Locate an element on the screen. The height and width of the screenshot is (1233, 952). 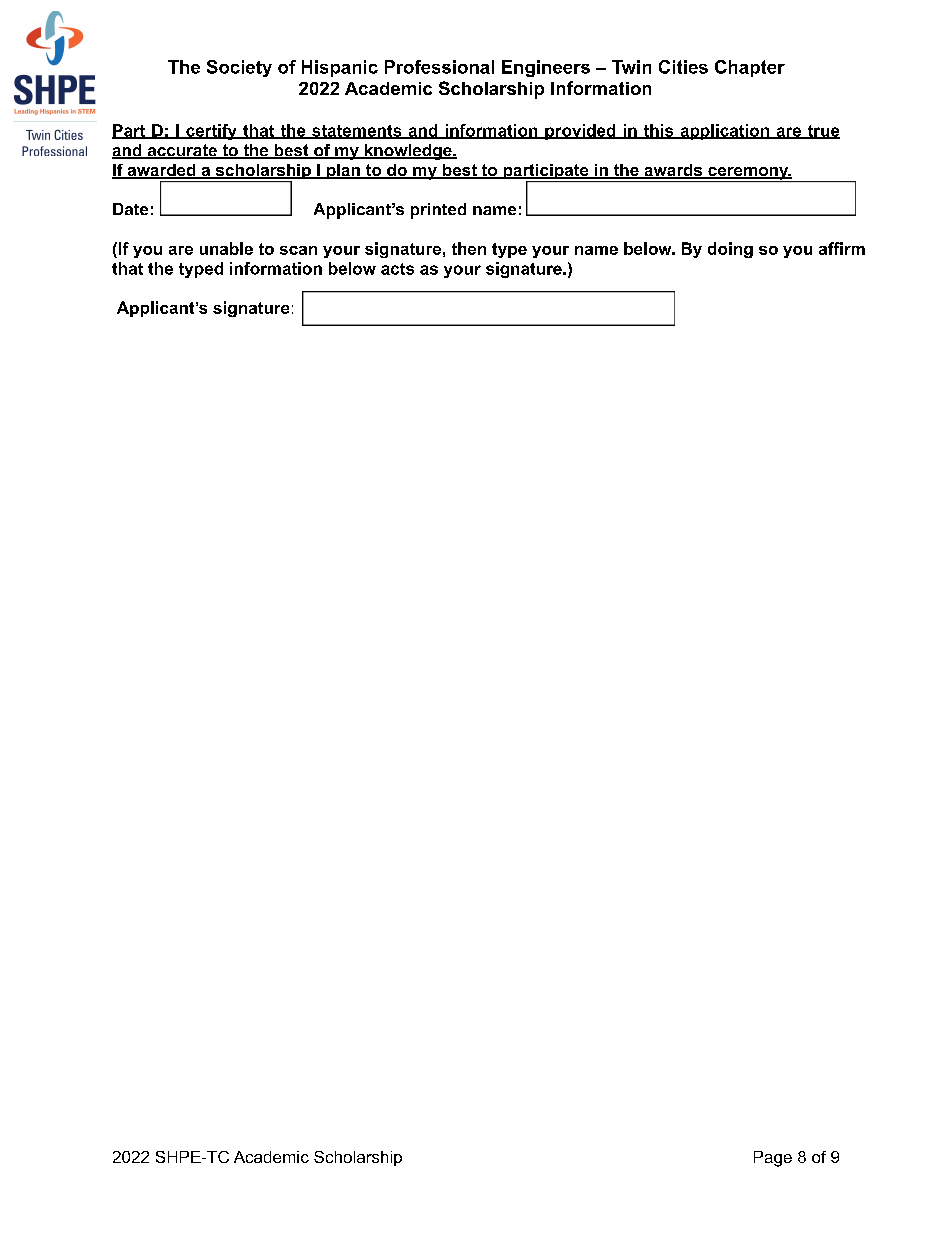
Chapter is located at coordinates (750, 68).
